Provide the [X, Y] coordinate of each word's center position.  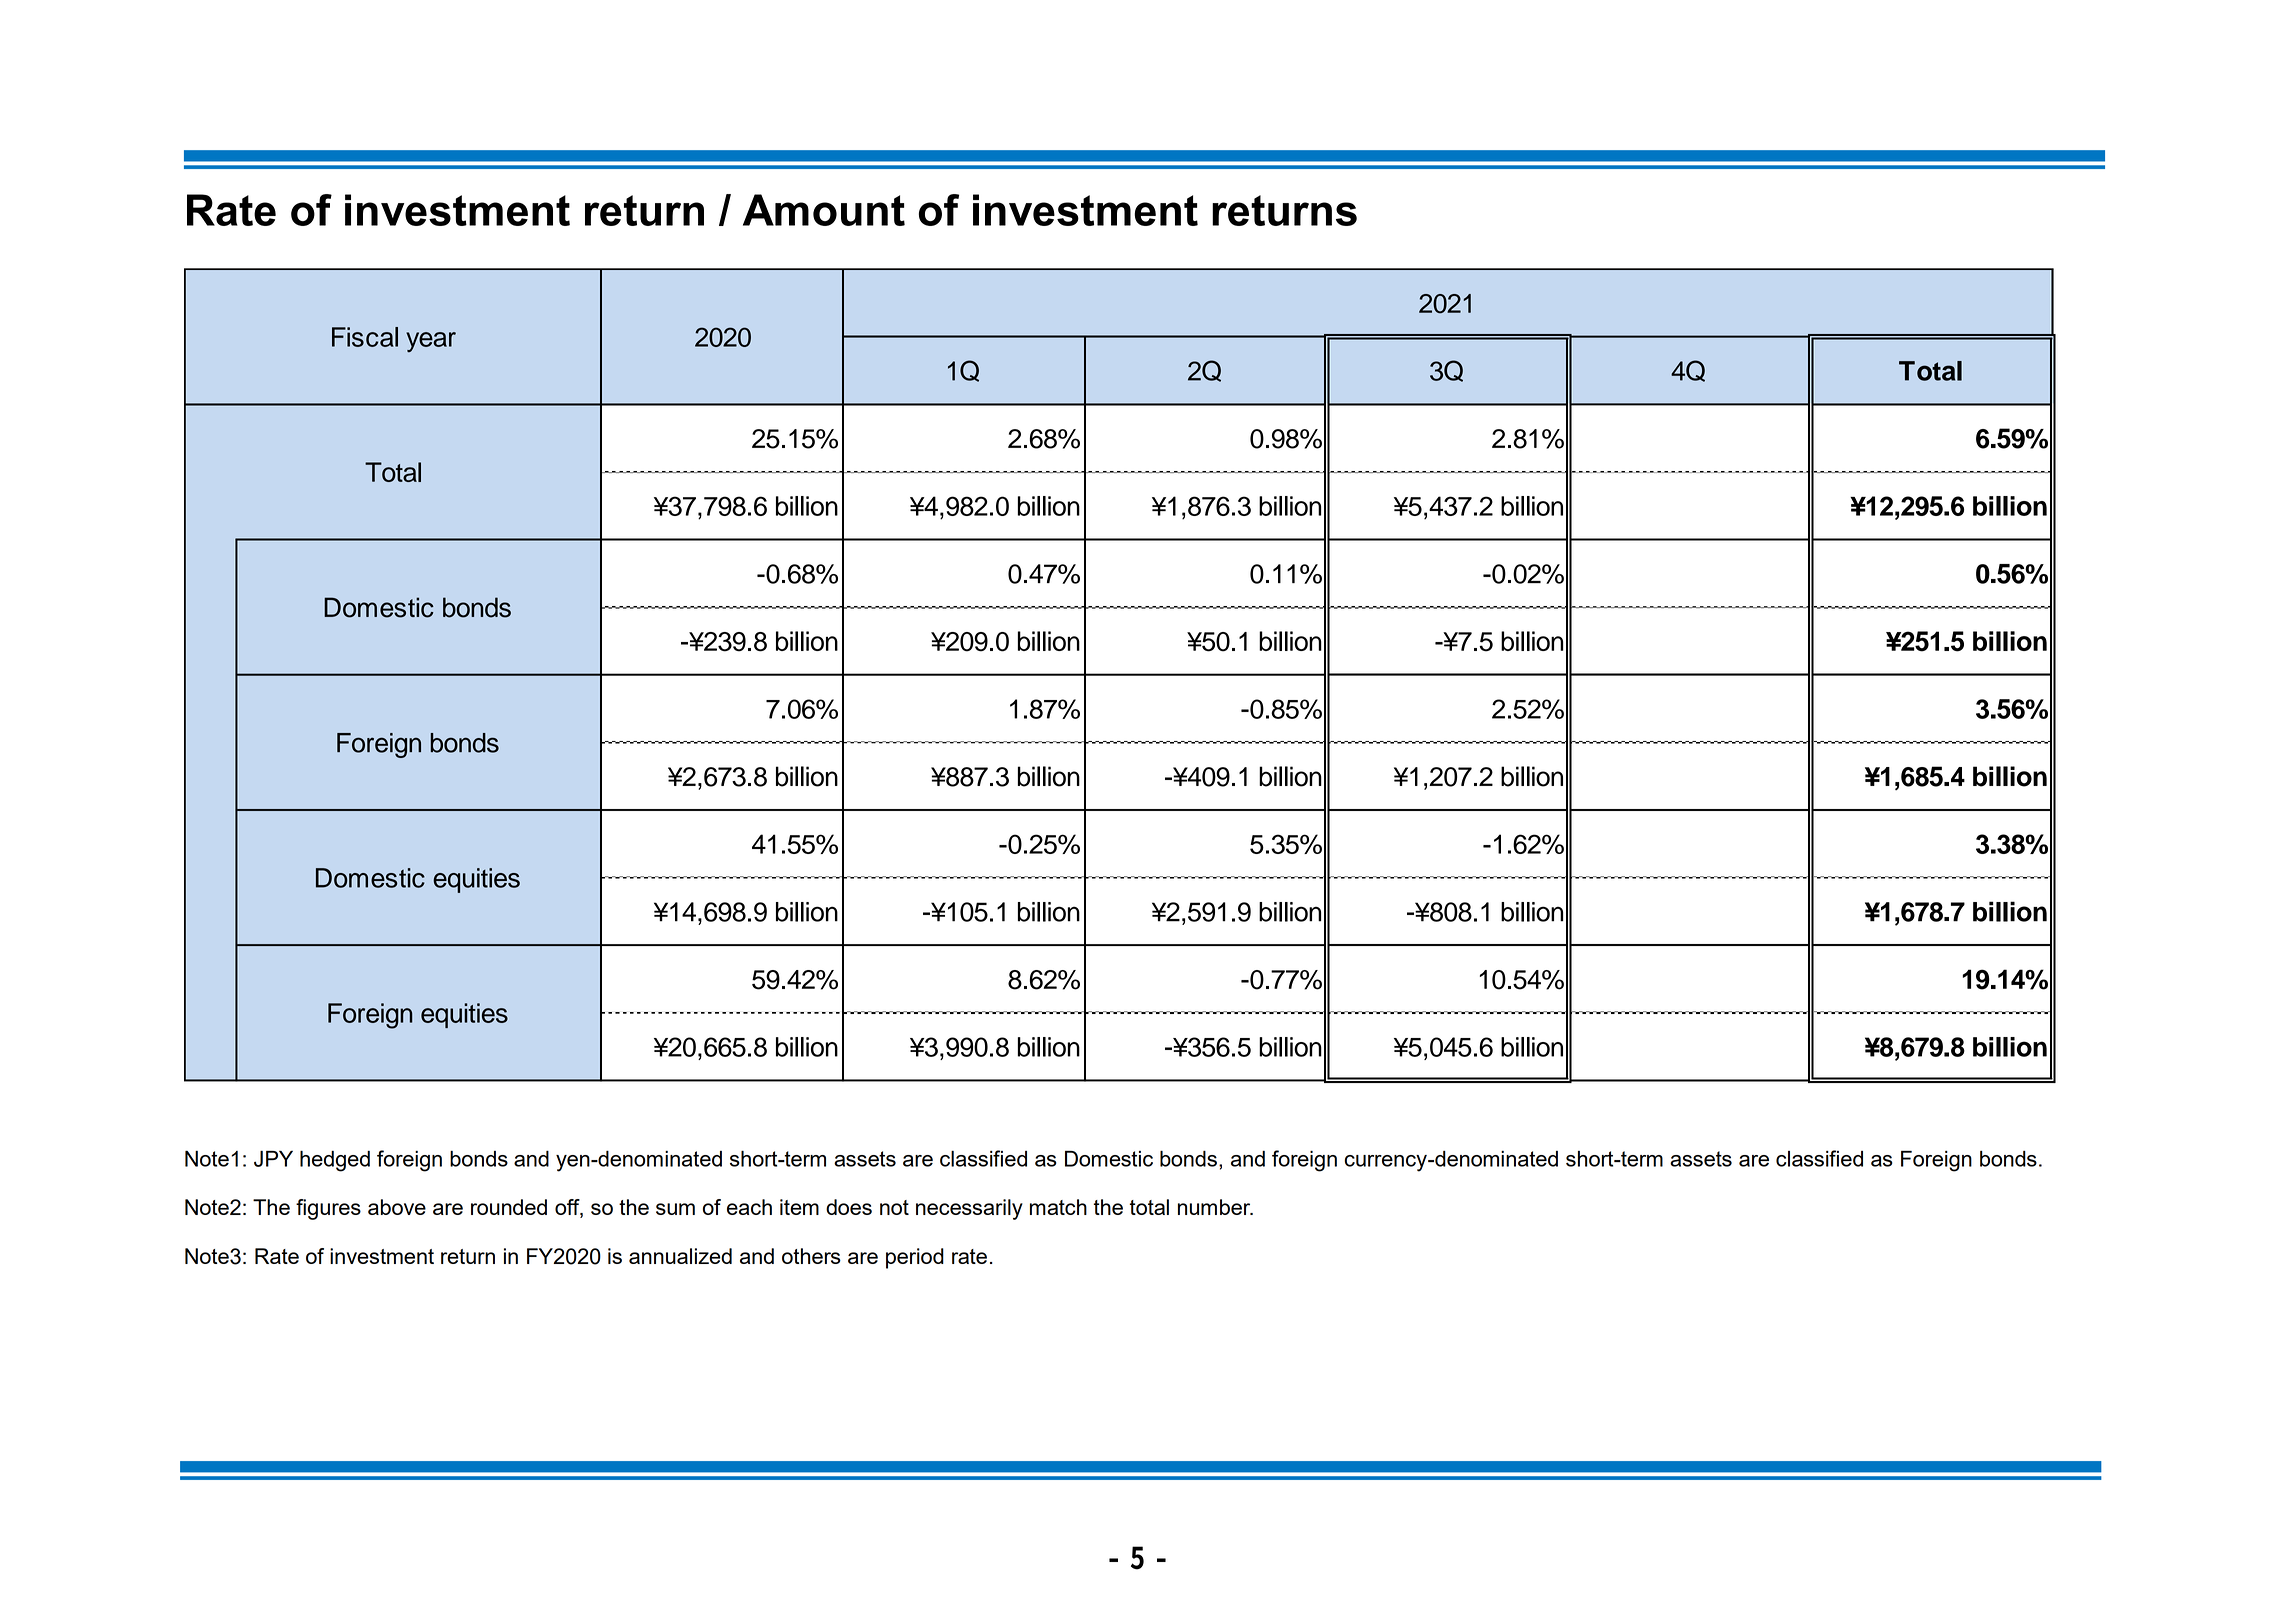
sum [675, 1209]
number [1215, 1207]
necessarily [969, 1209]
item [799, 1207]
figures [328, 1209]
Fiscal [365, 337]
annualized [680, 1256]
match [1058, 1207]
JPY [273, 1159]
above [397, 1207]
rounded [509, 1207]
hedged [335, 1161]
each [749, 1207]
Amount [824, 210]
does [849, 1207]
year [431, 342]
